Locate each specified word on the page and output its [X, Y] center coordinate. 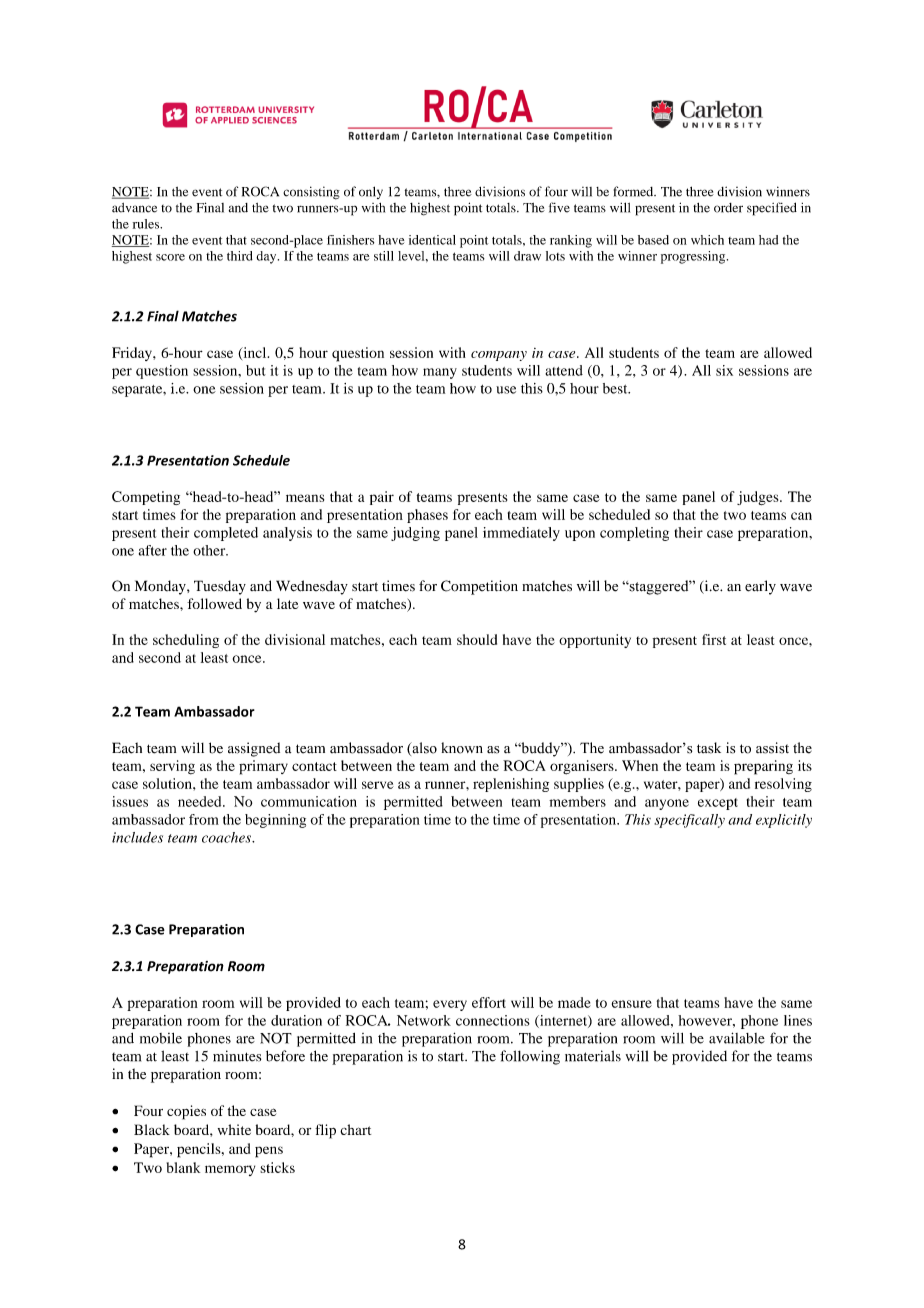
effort [489, 1002]
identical [432, 240]
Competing [146, 498]
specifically [689, 821]
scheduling [186, 641]
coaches [227, 837]
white [234, 1129]
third [240, 256]
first [714, 639]
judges [759, 498]
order [728, 208]
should [477, 639]
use [506, 390]
